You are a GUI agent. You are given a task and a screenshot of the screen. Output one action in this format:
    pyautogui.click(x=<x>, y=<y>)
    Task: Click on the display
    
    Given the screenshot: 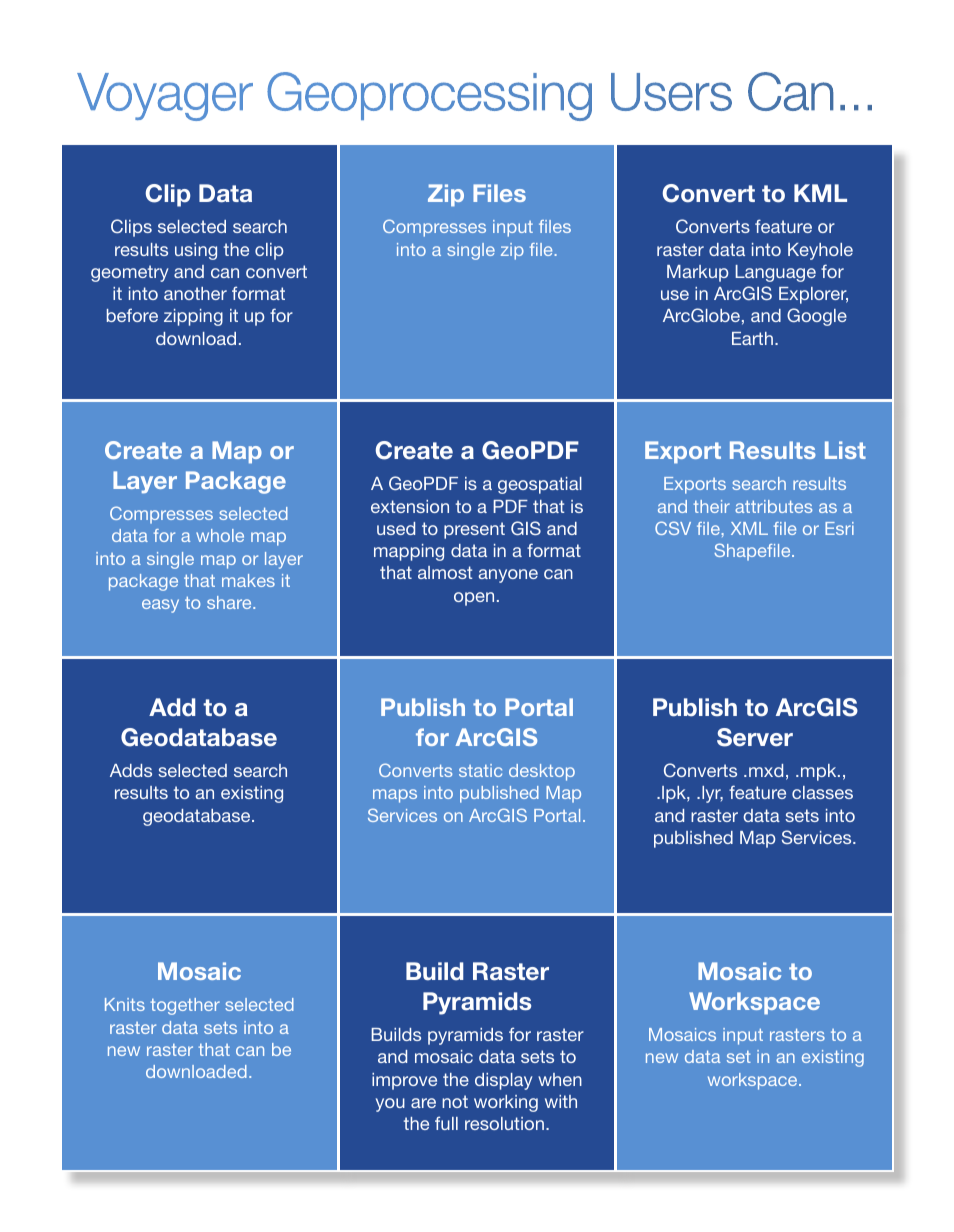 What is the action you would take?
    pyautogui.click(x=503, y=1081)
